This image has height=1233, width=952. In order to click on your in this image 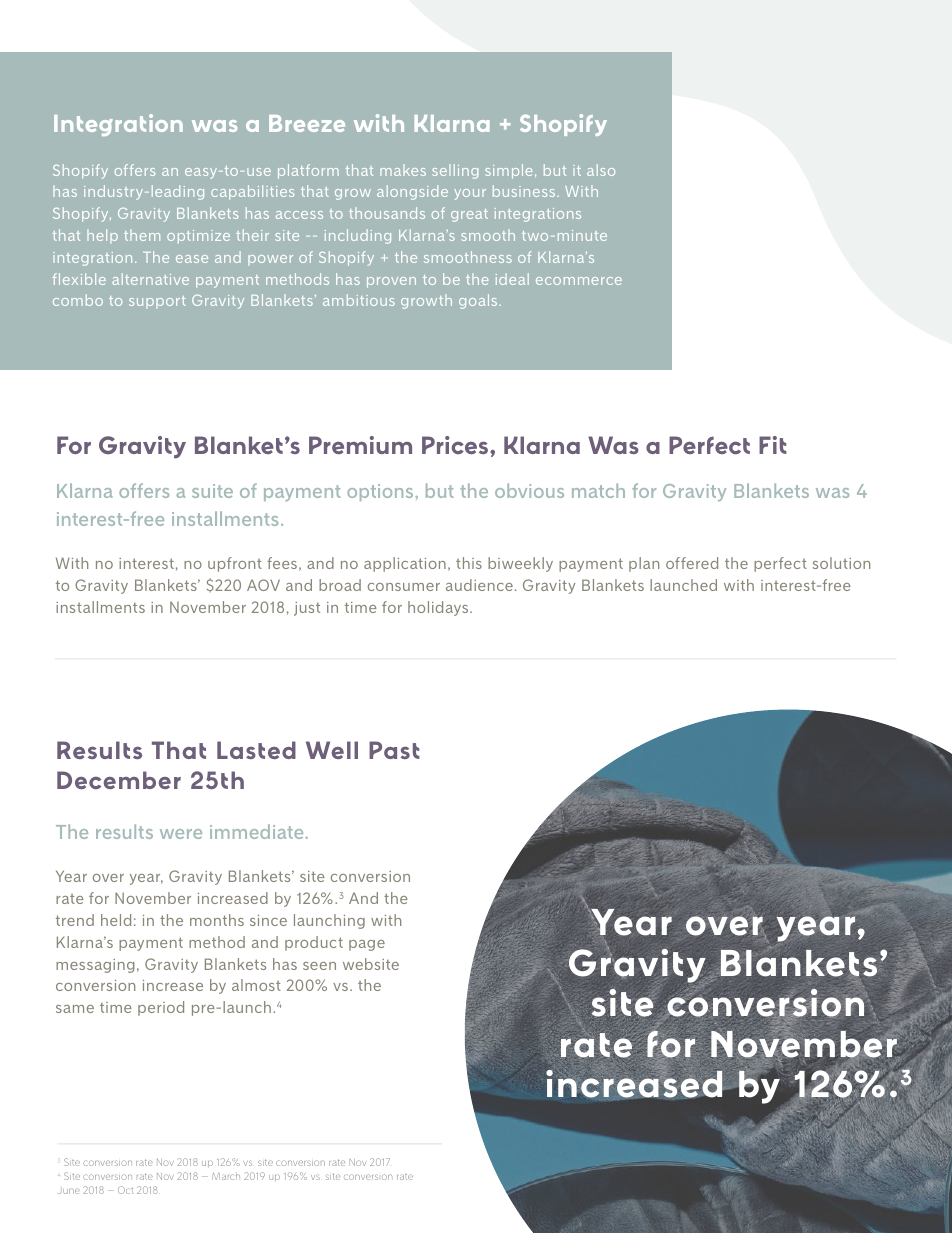, I will do `click(470, 194)`.
